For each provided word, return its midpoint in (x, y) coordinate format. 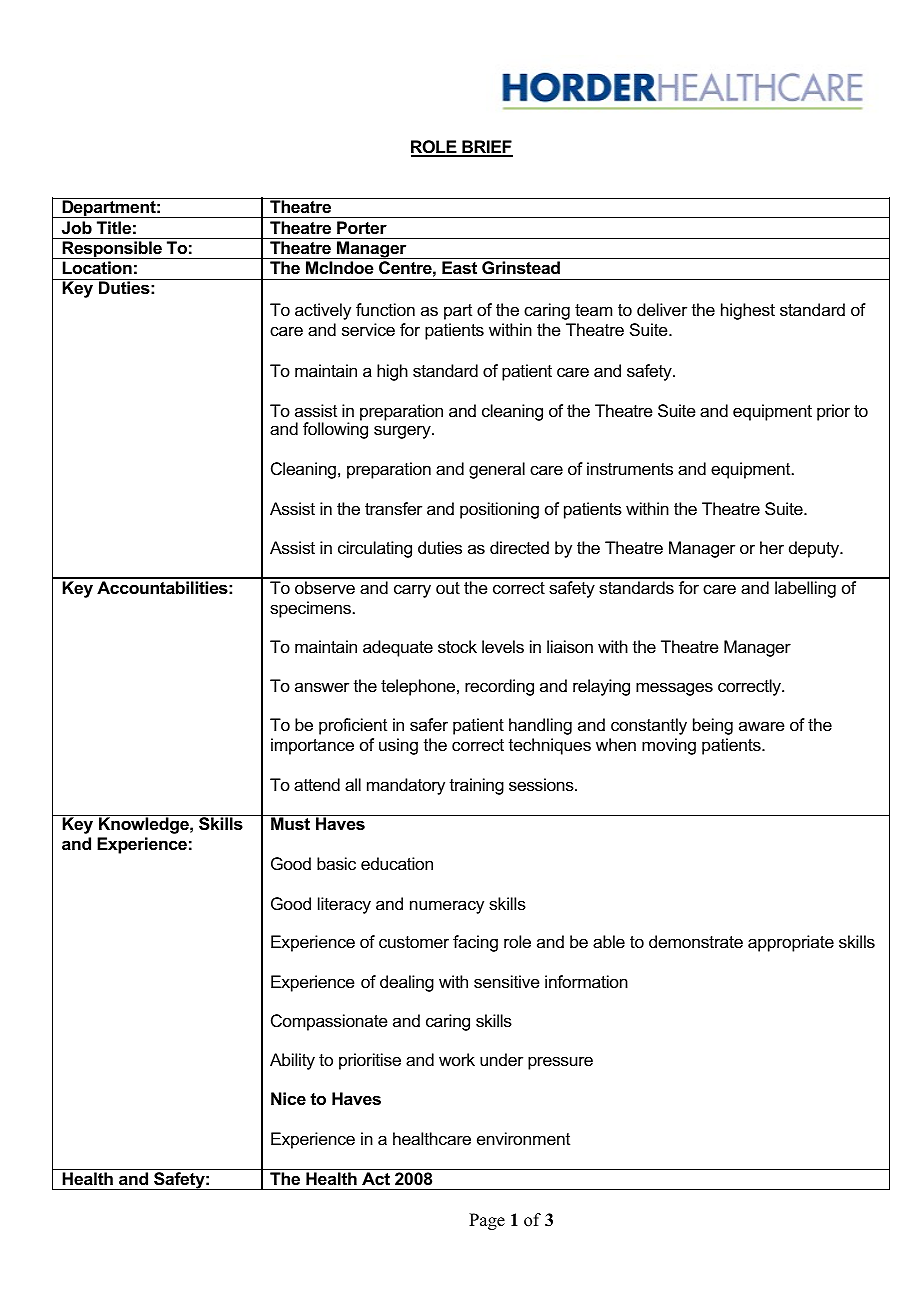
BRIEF (486, 148)
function (385, 309)
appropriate (791, 943)
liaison (570, 646)
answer (322, 687)
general (497, 470)
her (772, 547)
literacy (344, 905)
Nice (288, 1098)
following (335, 429)
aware (761, 726)
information (586, 981)
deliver (662, 309)
